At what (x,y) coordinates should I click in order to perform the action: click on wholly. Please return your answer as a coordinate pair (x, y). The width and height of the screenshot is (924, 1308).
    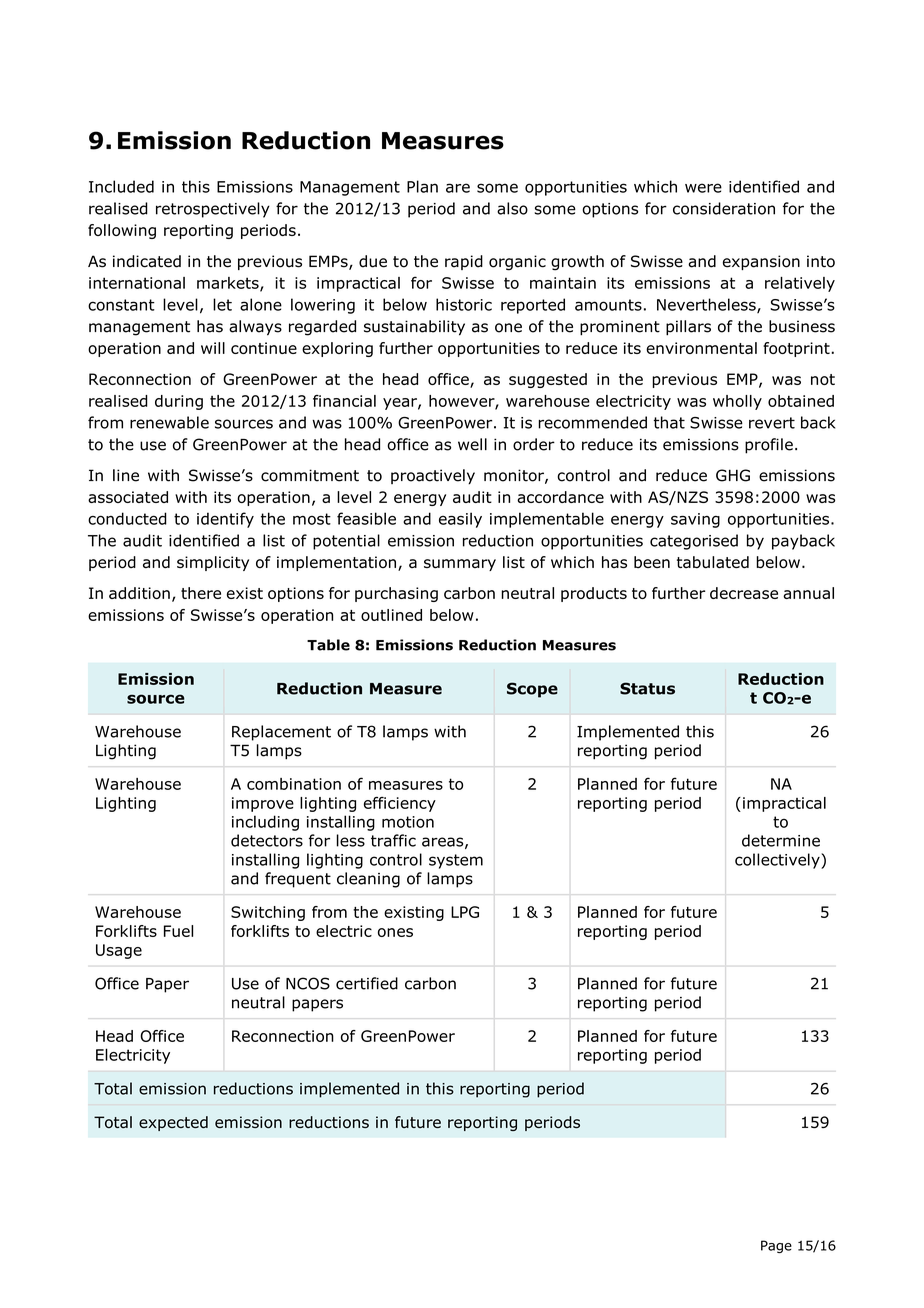
    Looking at the image, I should click on (737, 402).
